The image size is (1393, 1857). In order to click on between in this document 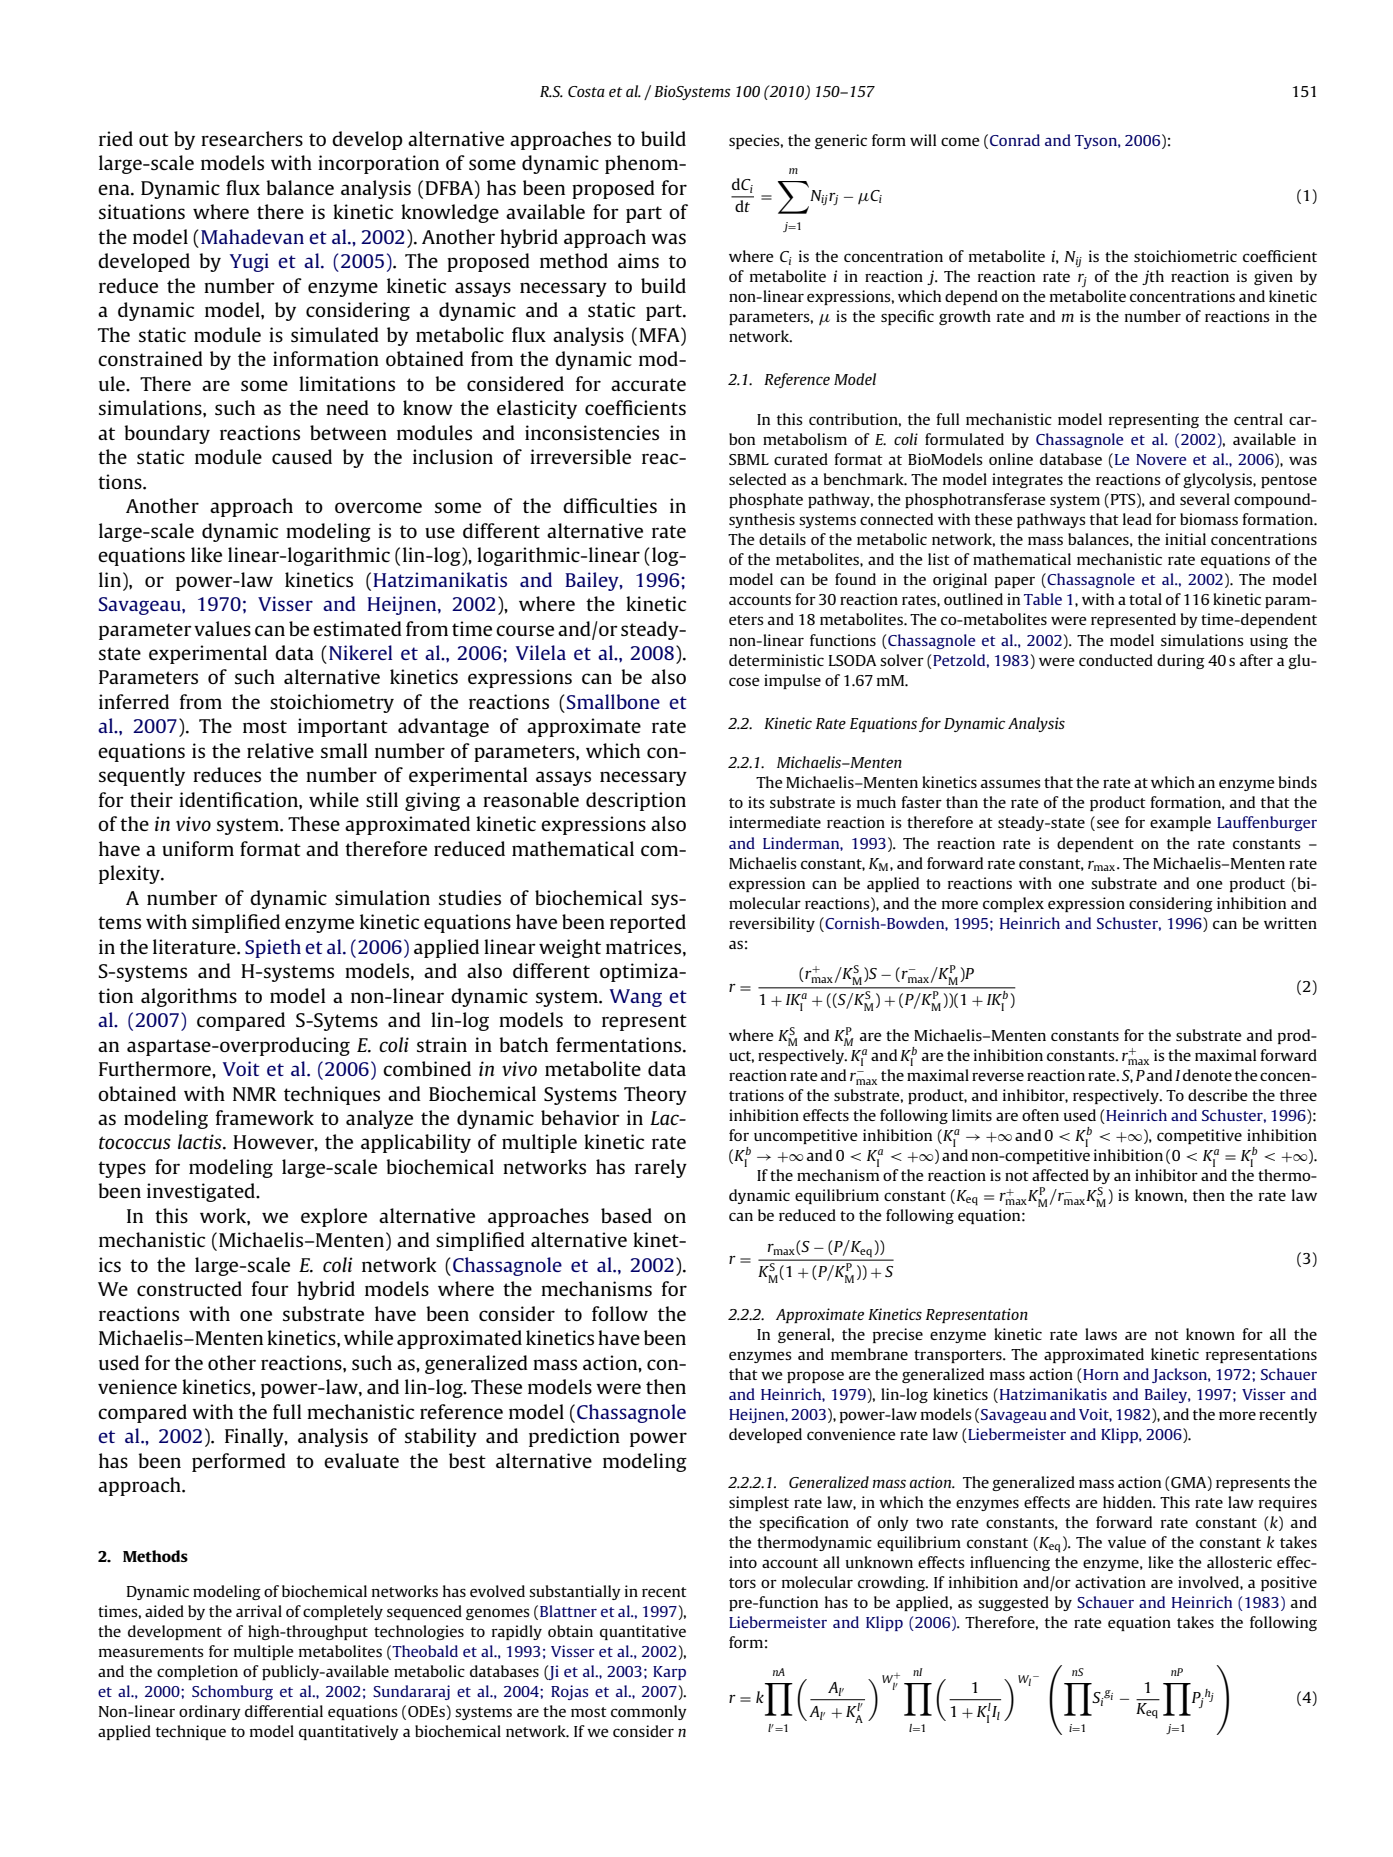, I will do `click(348, 432)`.
